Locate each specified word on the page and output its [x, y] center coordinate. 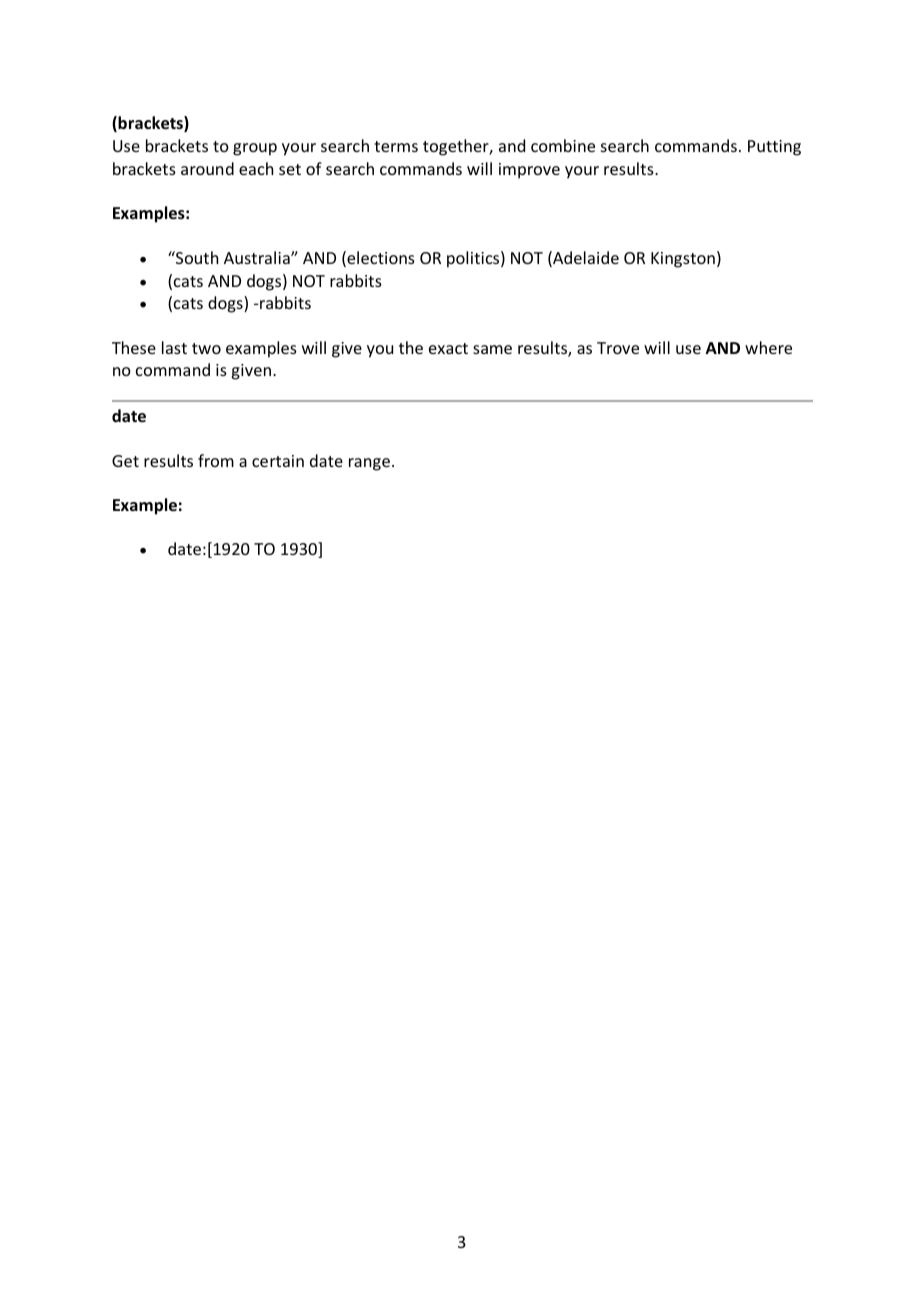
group [255, 149]
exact [448, 348]
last [174, 347]
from [216, 460]
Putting [774, 148]
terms [396, 146]
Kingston [683, 260]
